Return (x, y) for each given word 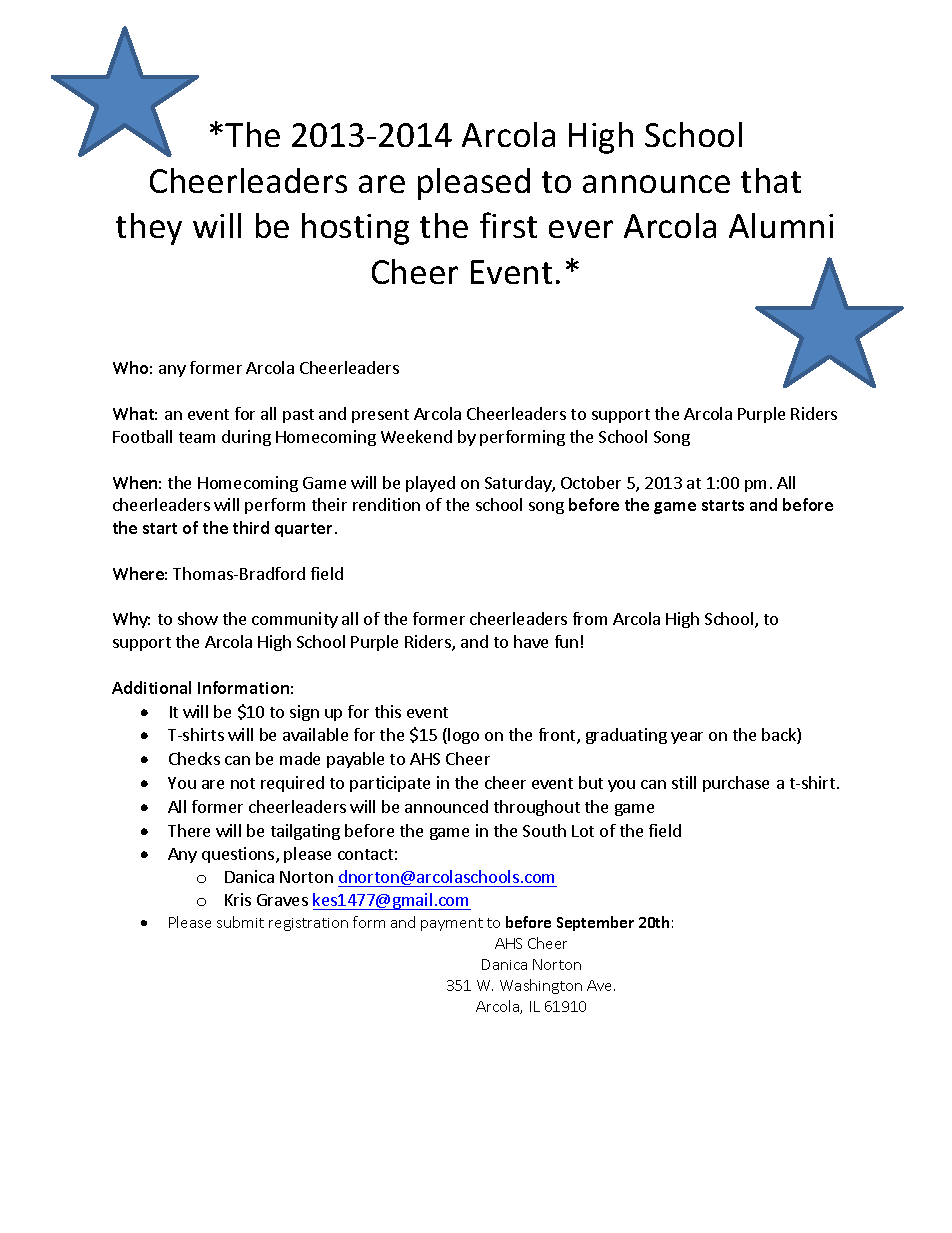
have (531, 641)
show (198, 618)
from (590, 618)
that (771, 180)
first (508, 225)
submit (240, 922)
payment (452, 924)
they (149, 229)
